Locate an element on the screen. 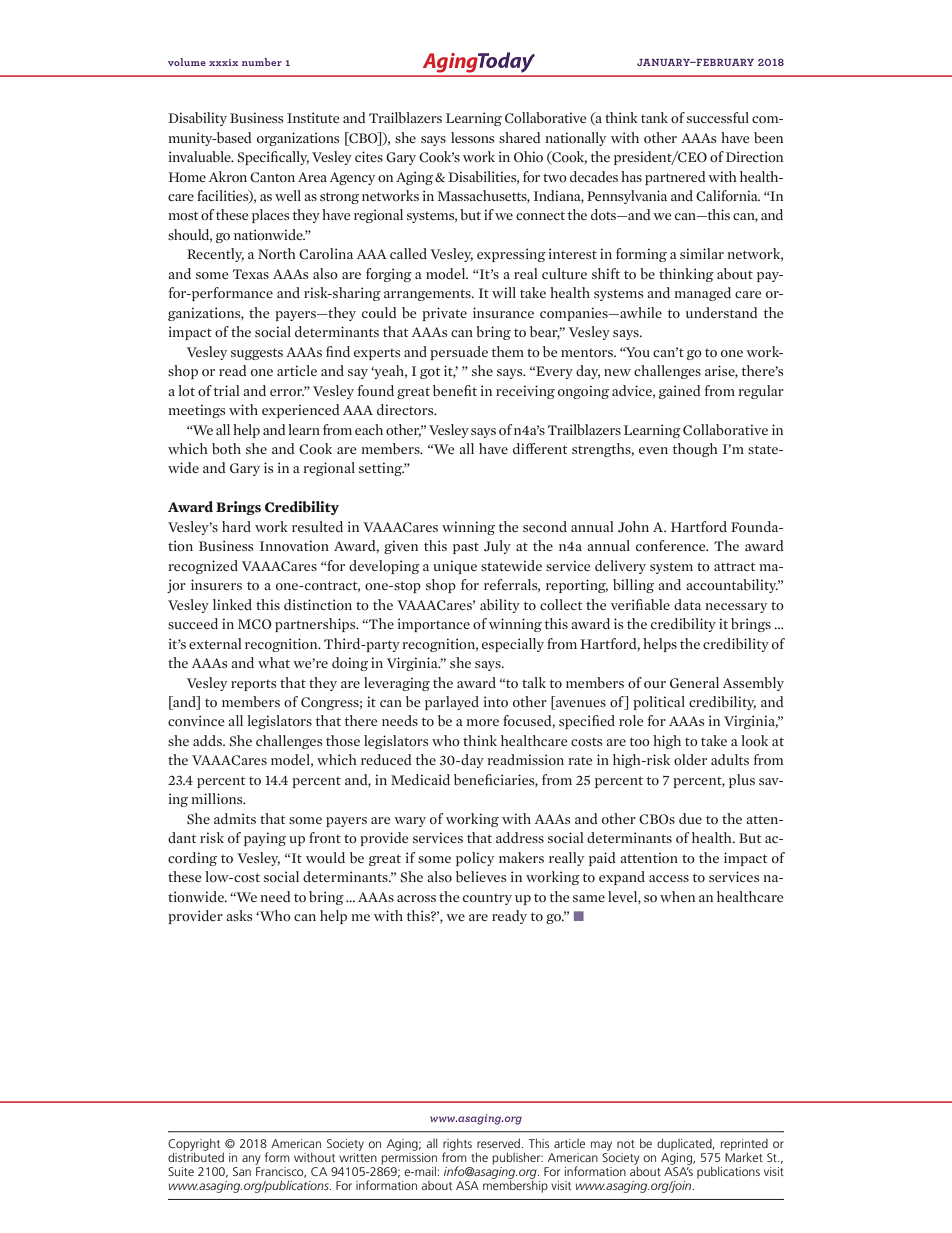  MCO is located at coordinates (255, 624).
